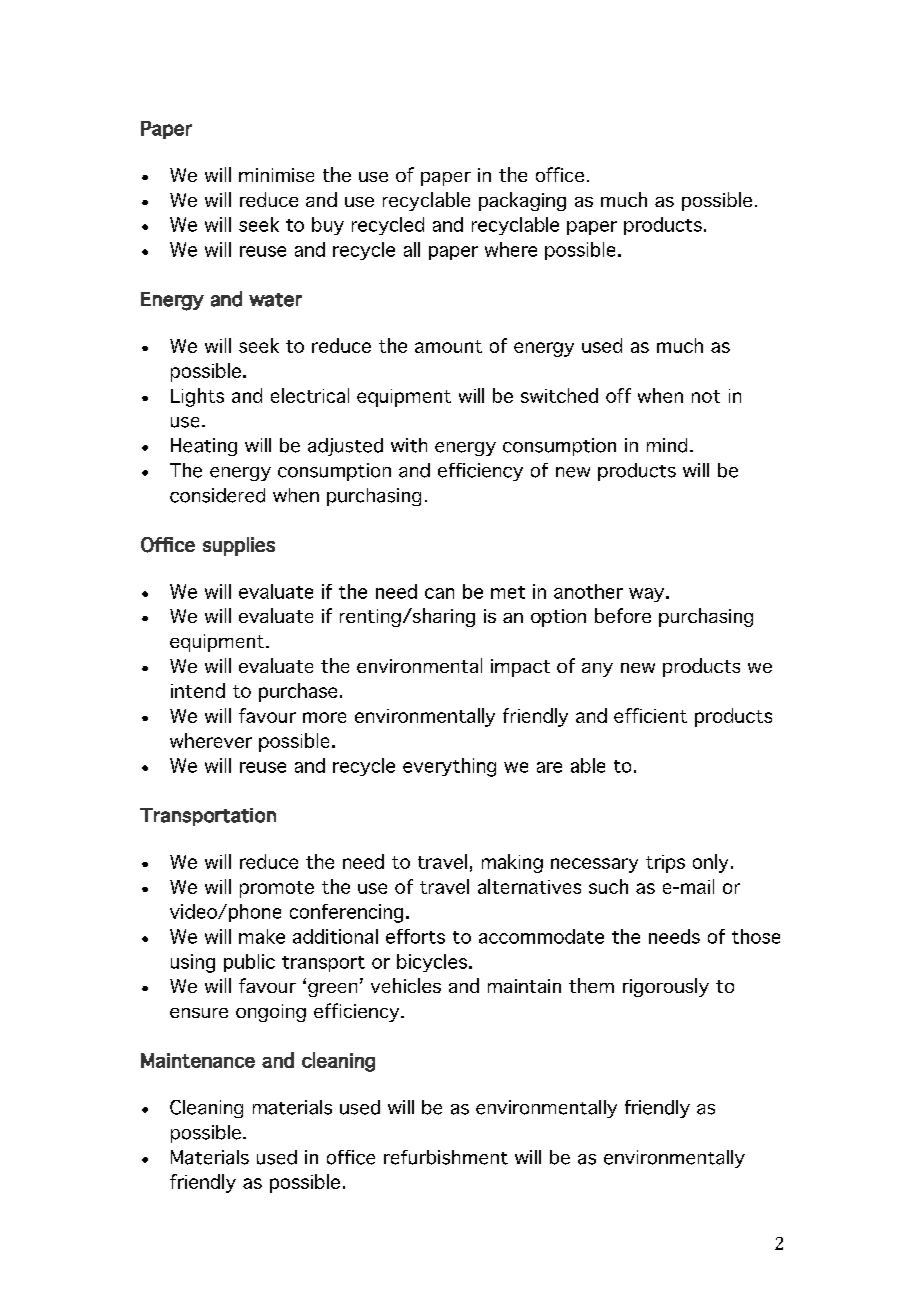 This screenshot has height=1308, width=924. Describe the element at coordinates (559, 395) in the screenshot. I see `switched` at that location.
